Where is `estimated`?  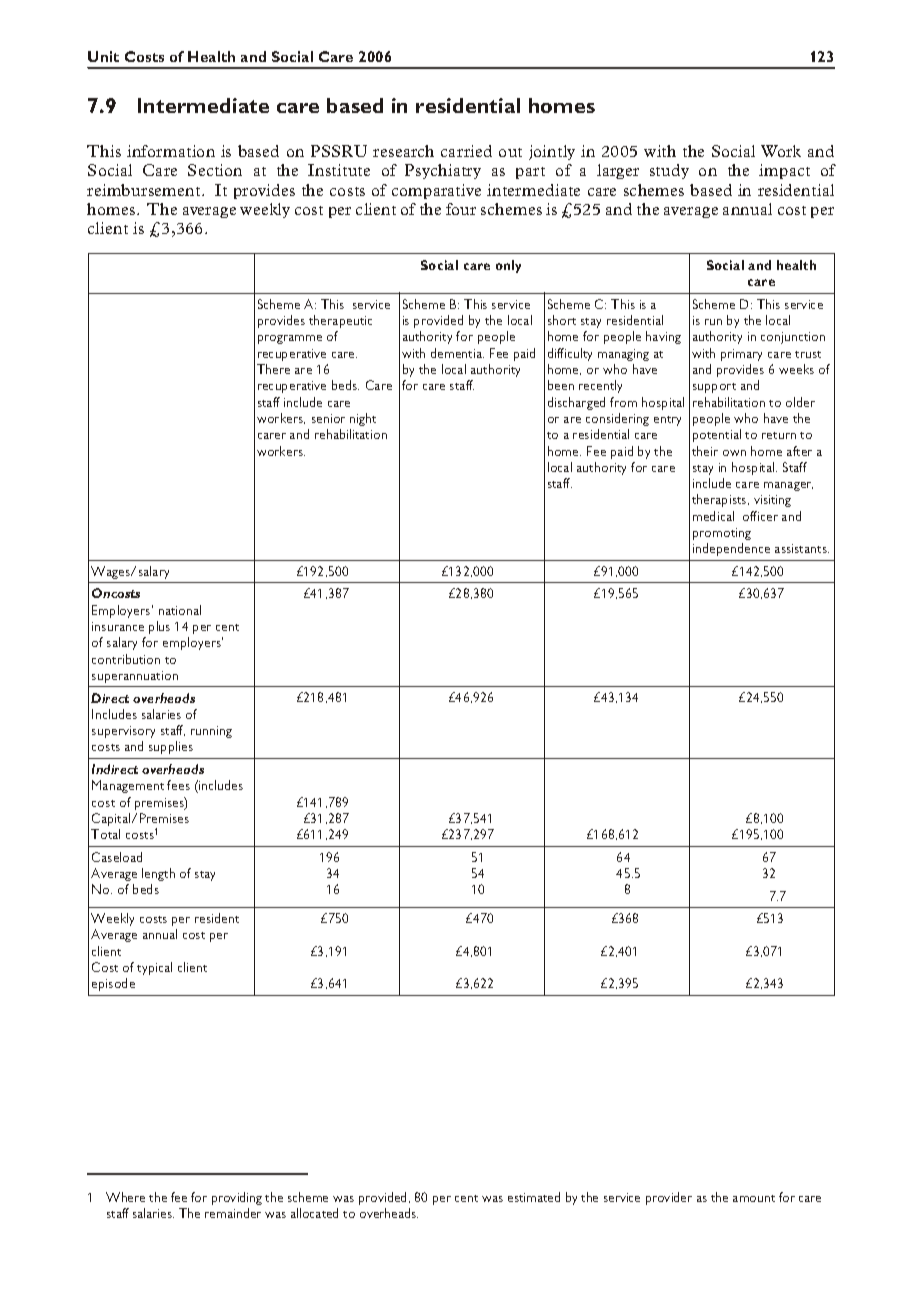 estimated is located at coordinates (534, 1197).
